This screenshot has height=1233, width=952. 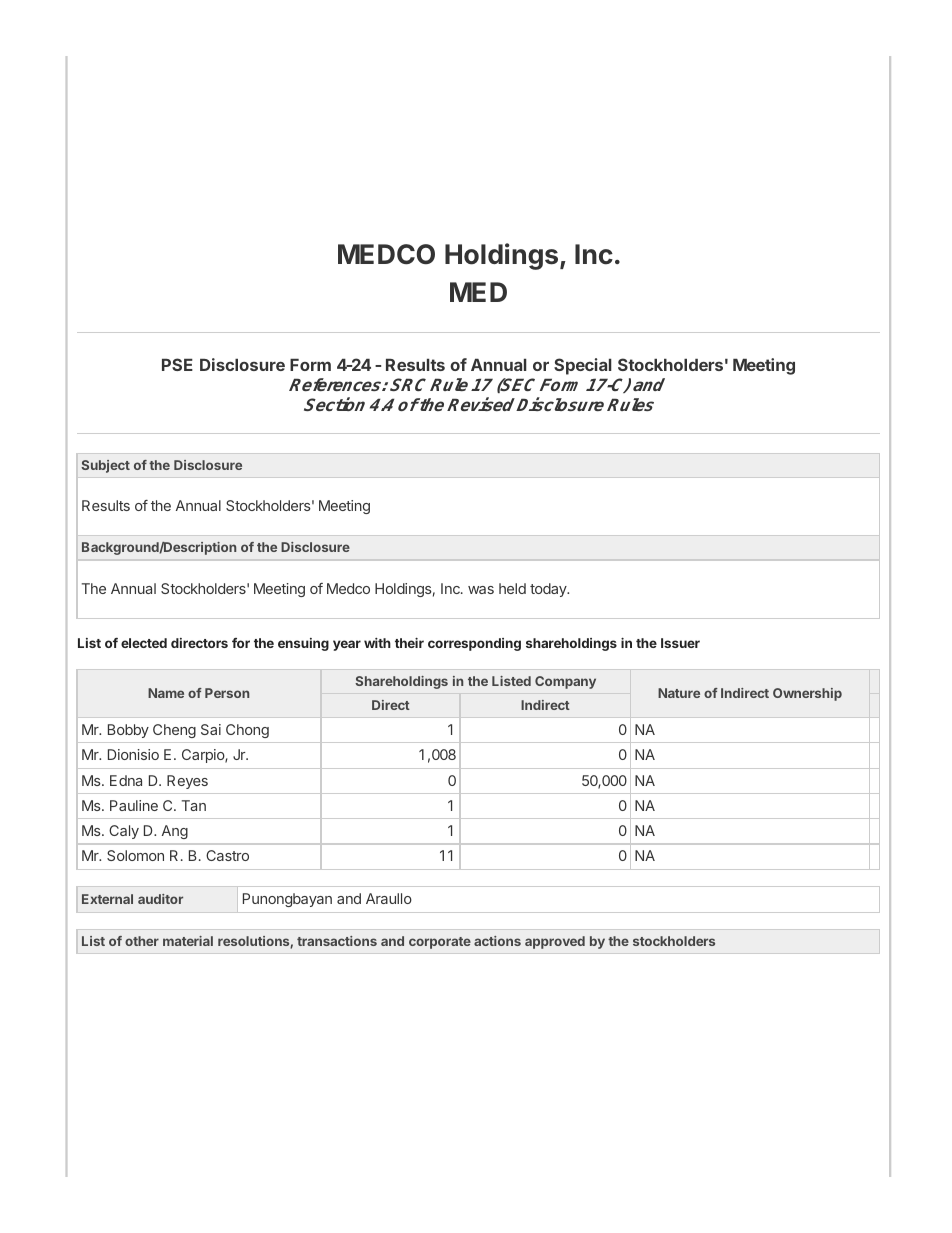 What do you see at coordinates (177, 364) in the screenshot?
I see `PSE` at bounding box center [177, 364].
